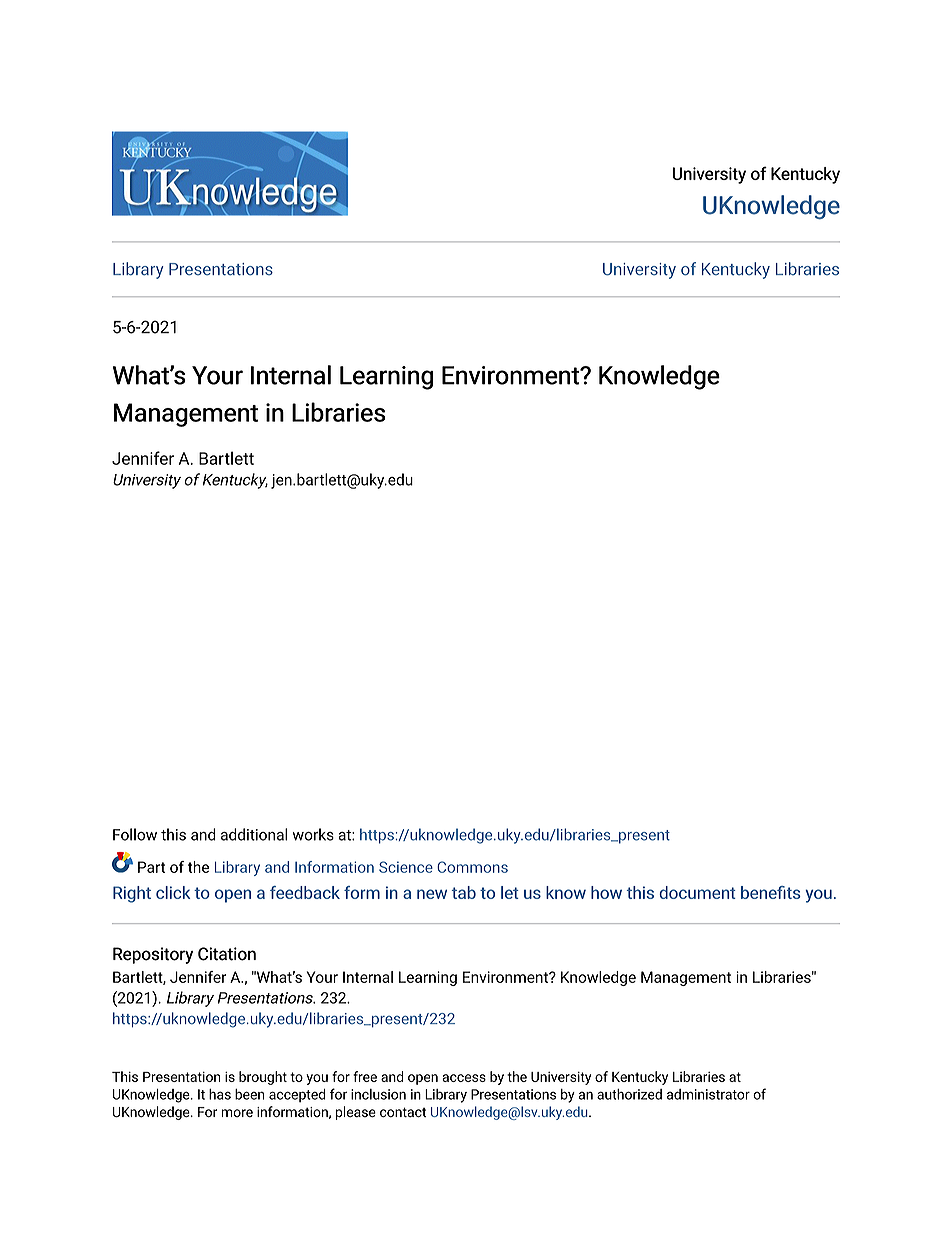 The height and width of the image is (1233, 952). I want to click on additional, so click(254, 834).
